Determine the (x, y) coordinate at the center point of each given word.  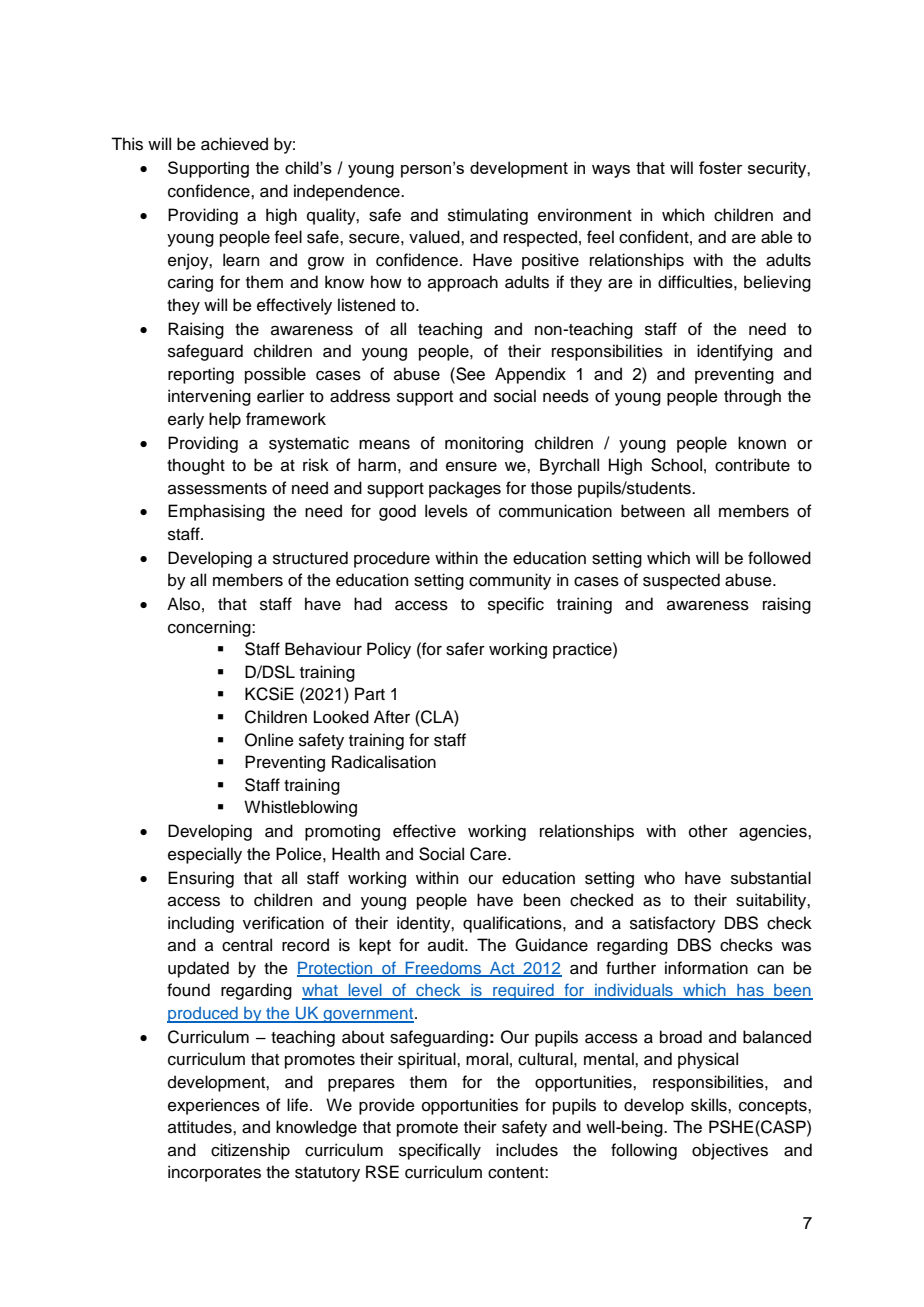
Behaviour (323, 649)
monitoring (484, 444)
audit (447, 945)
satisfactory (673, 924)
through (752, 397)
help (225, 420)
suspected (681, 581)
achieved (234, 144)
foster (720, 167)
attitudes (201, 1127)
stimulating (488, 216)
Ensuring (201, 879)
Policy (389, 650)
